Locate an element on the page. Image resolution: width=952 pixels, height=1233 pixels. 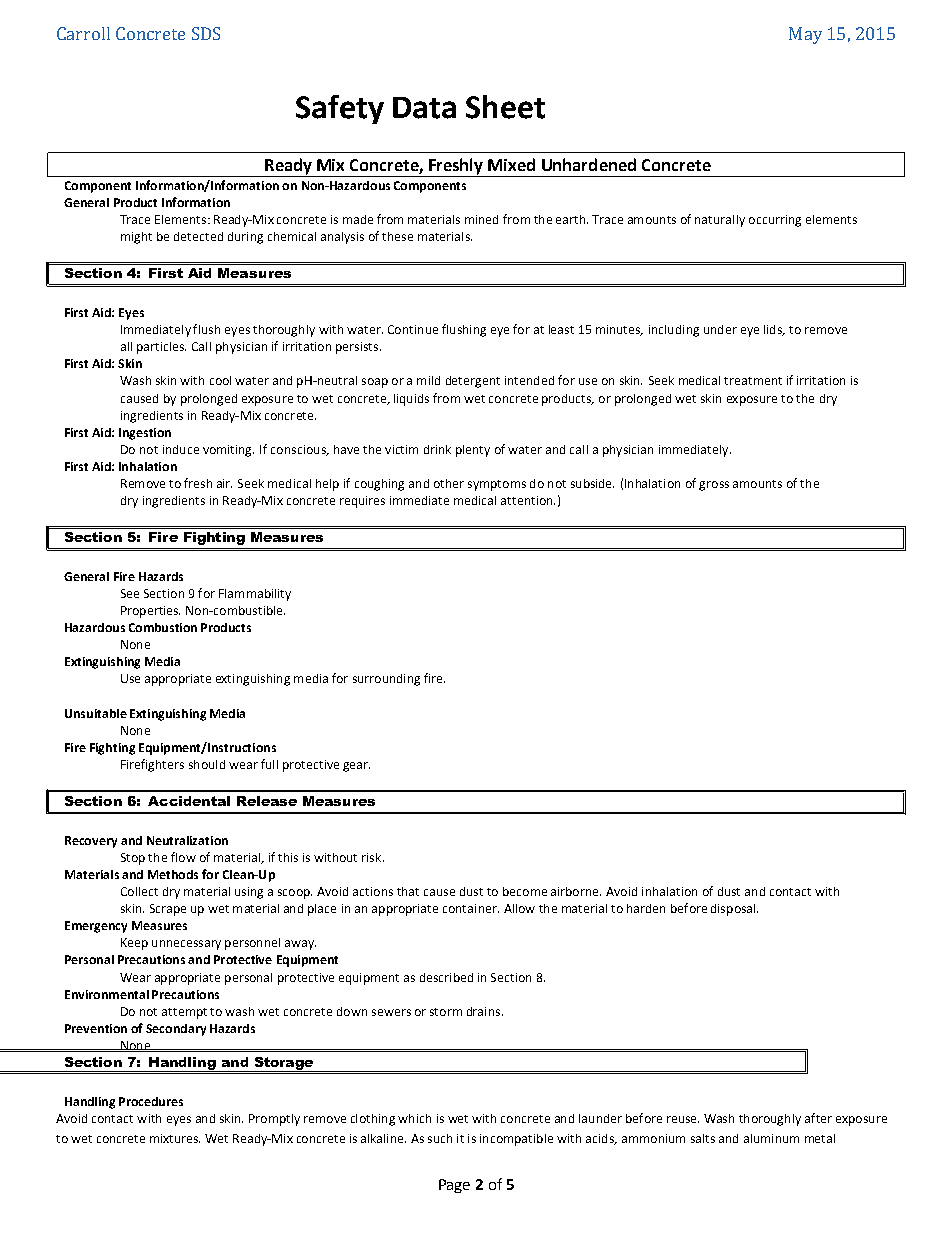
gear is located at coordinates (356, 767).
